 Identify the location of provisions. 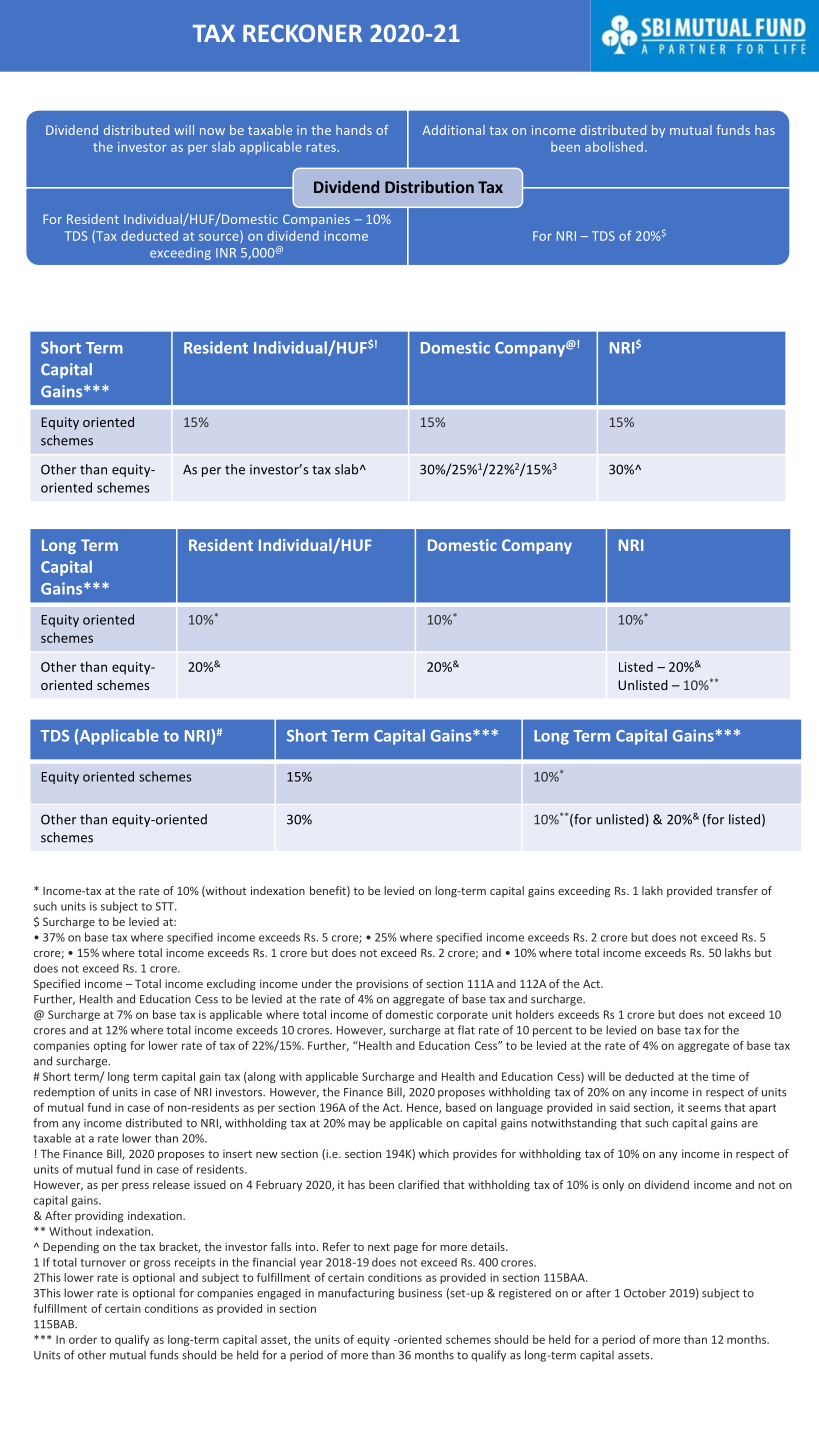
(382, 985).
